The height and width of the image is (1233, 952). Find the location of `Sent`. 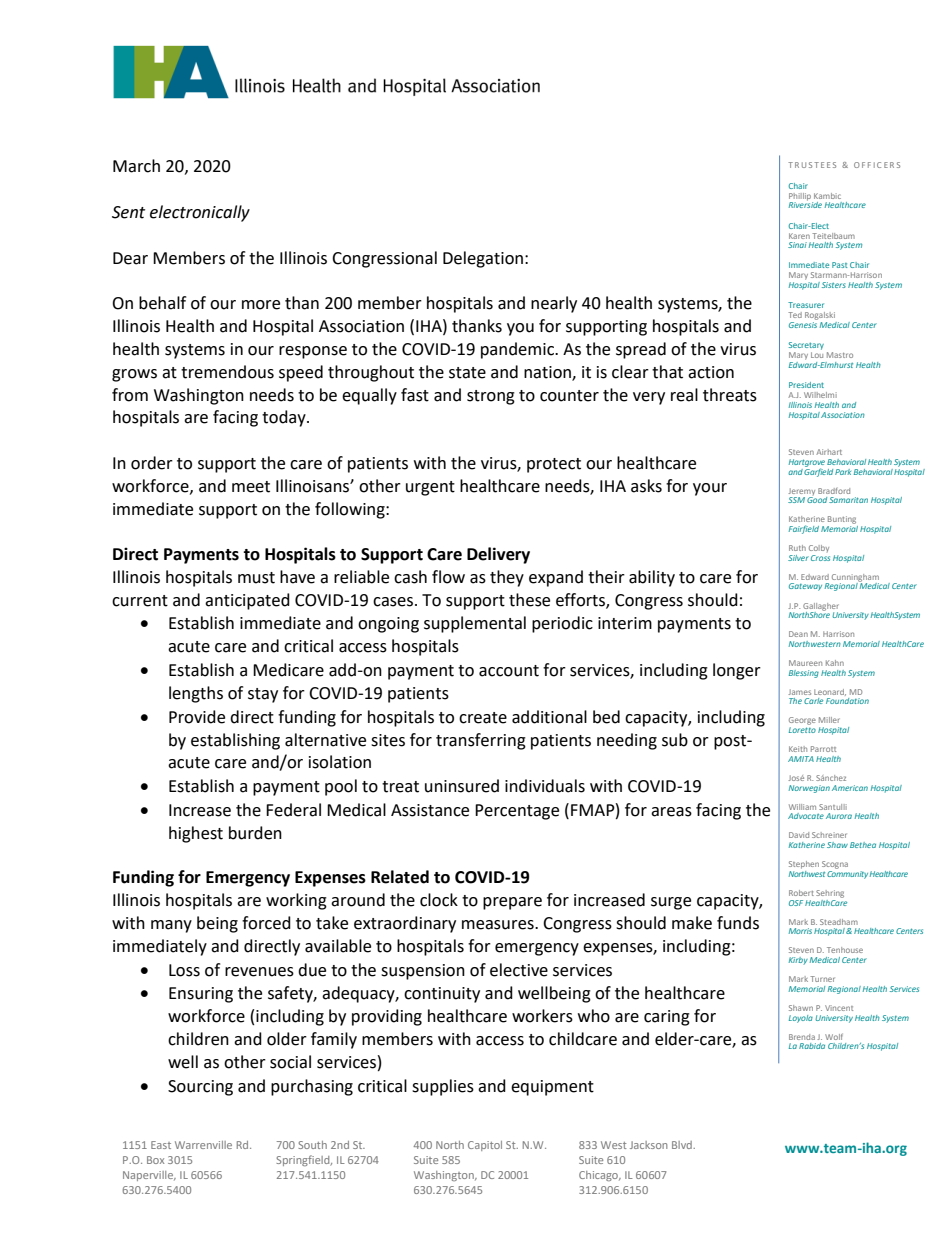

Sent is located at coordinates (128, 212).
